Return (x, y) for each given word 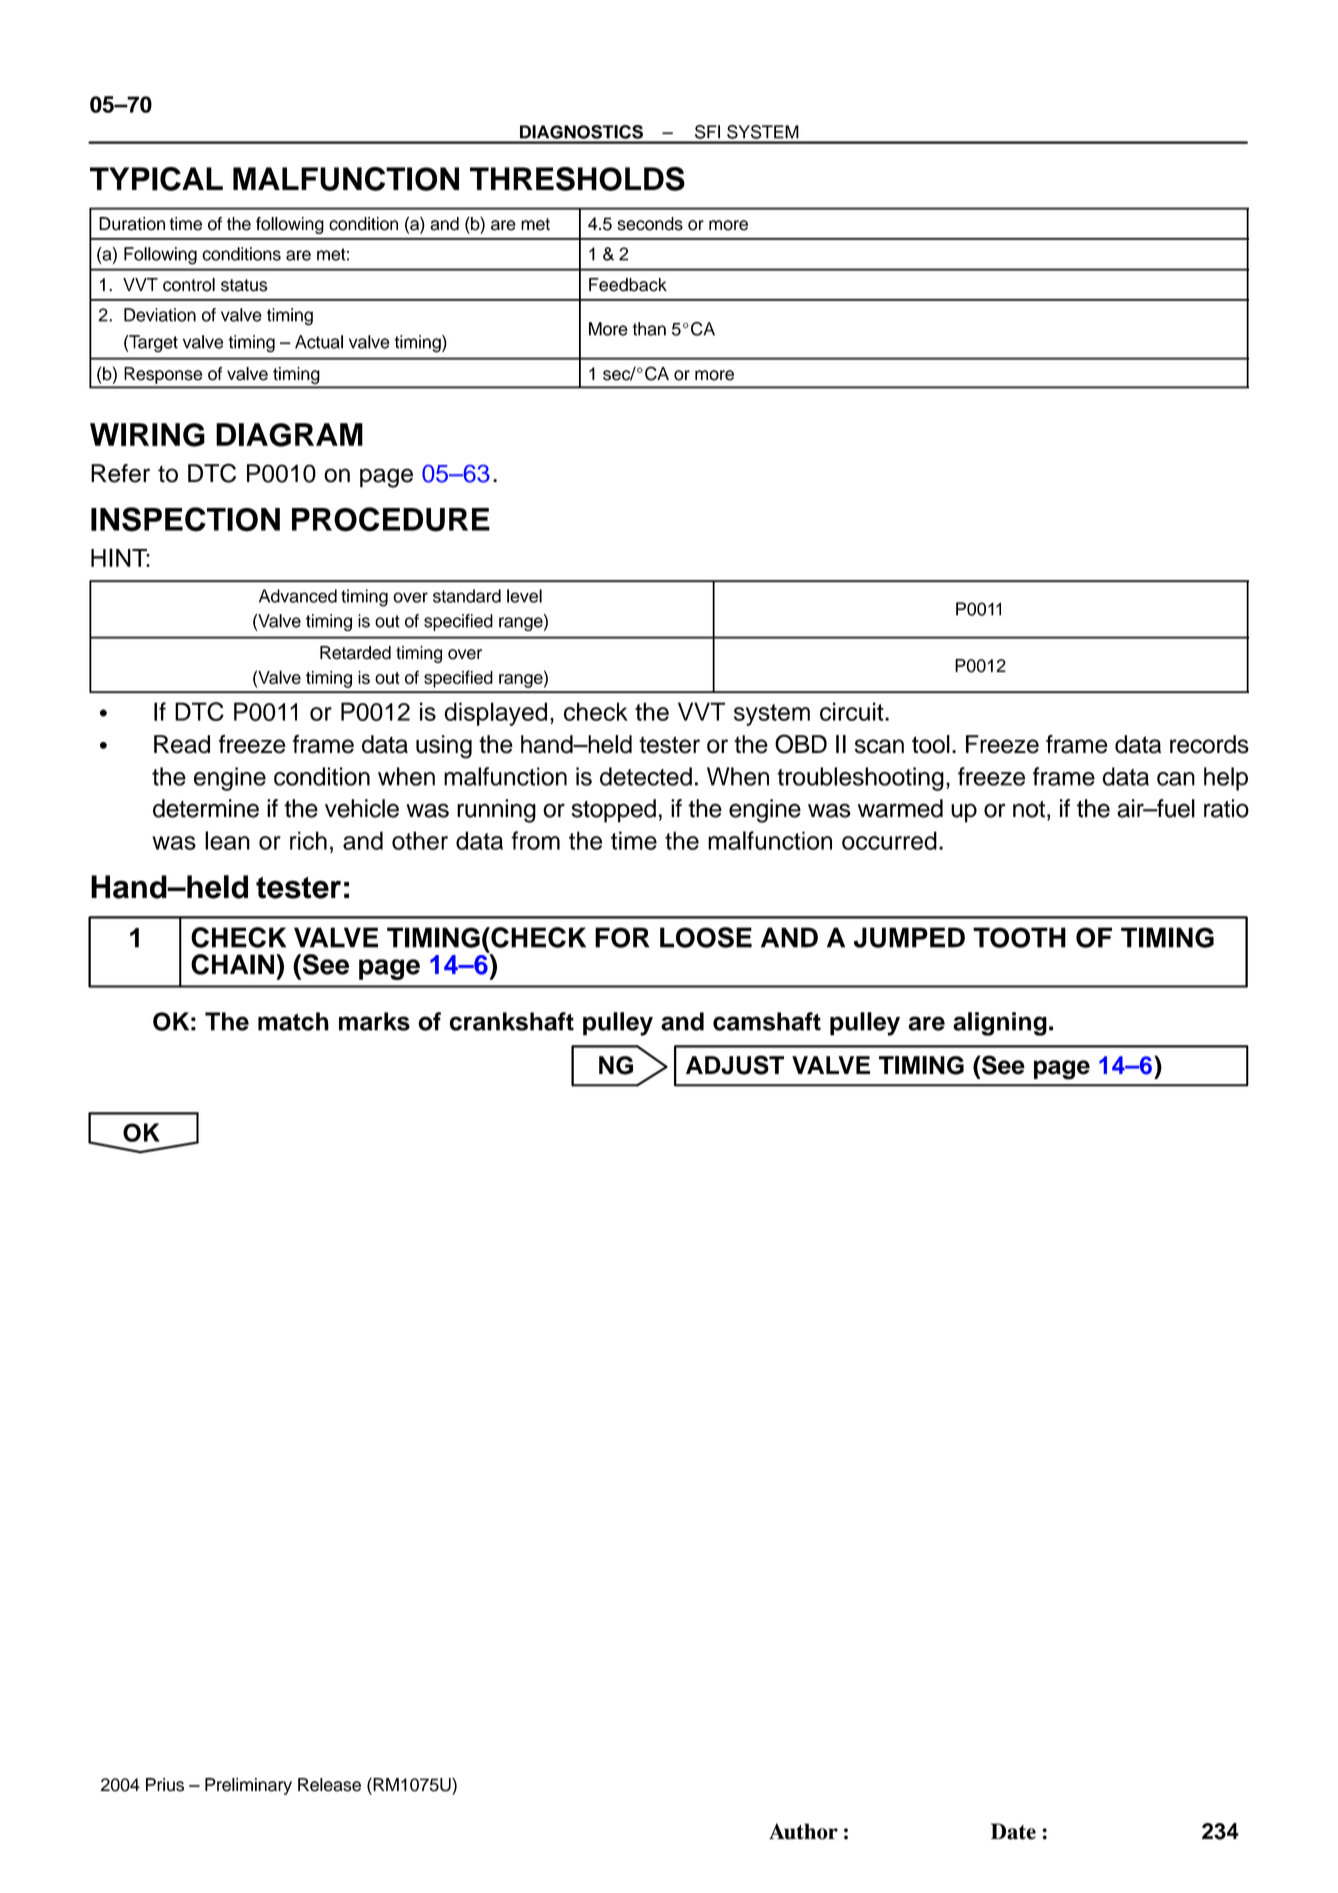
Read (182, 744)
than (649, 329)
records (1209, 744)
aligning (1000, 1024)
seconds (650, 224)
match (293, 1021)
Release (329, 1785)
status (244, 285)
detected (646, 776)
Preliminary (248, 1786)
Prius (165, 1785)
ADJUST (735, 1065)
